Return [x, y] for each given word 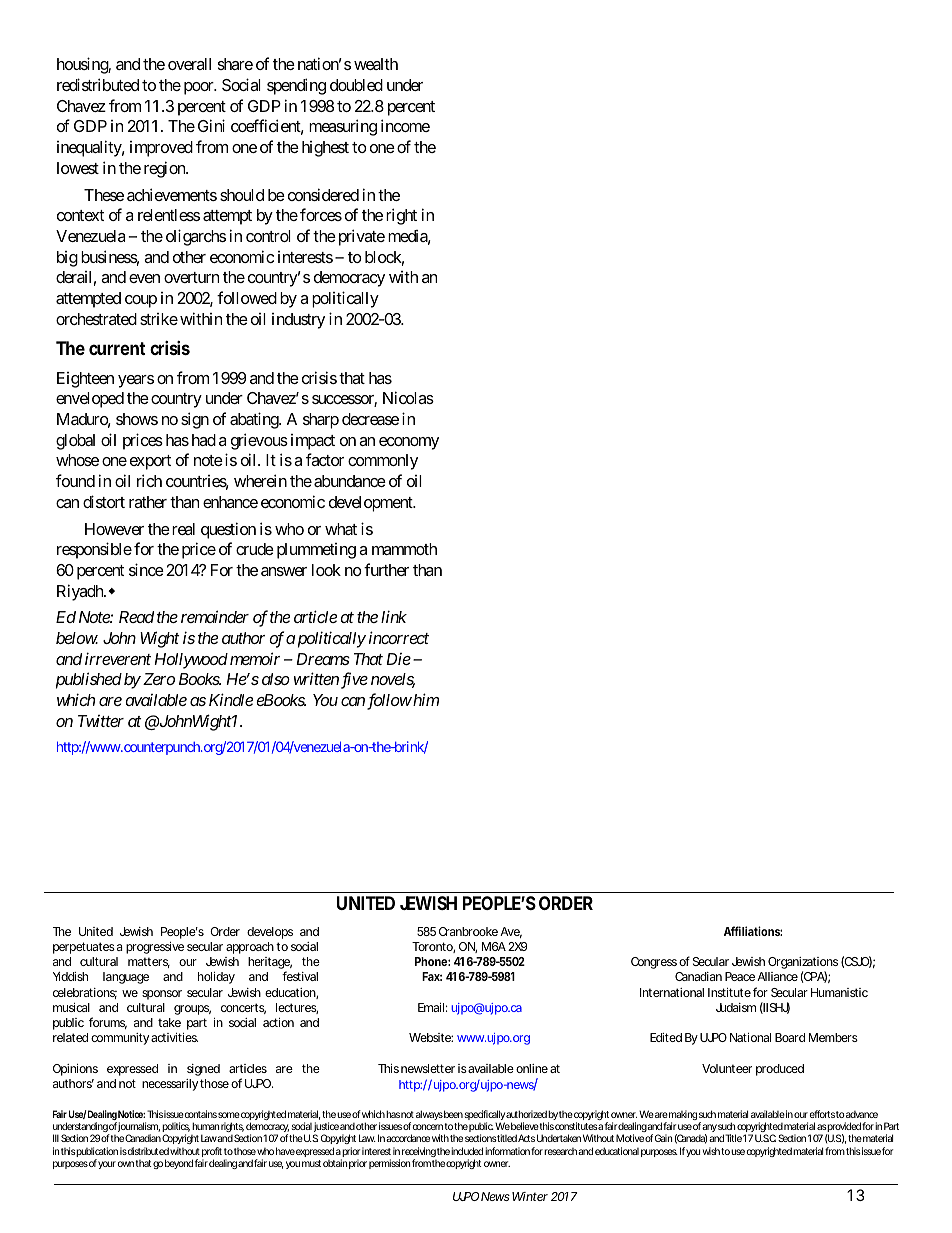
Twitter [101, 721]
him [425, 699]
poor [200, 88]
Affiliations [753, 931]
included [467, 1151]
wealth [376, 64]
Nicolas [408, 397]
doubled [356, 85]
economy [409, 443]
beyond [179, 1164]
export [150, 462]
